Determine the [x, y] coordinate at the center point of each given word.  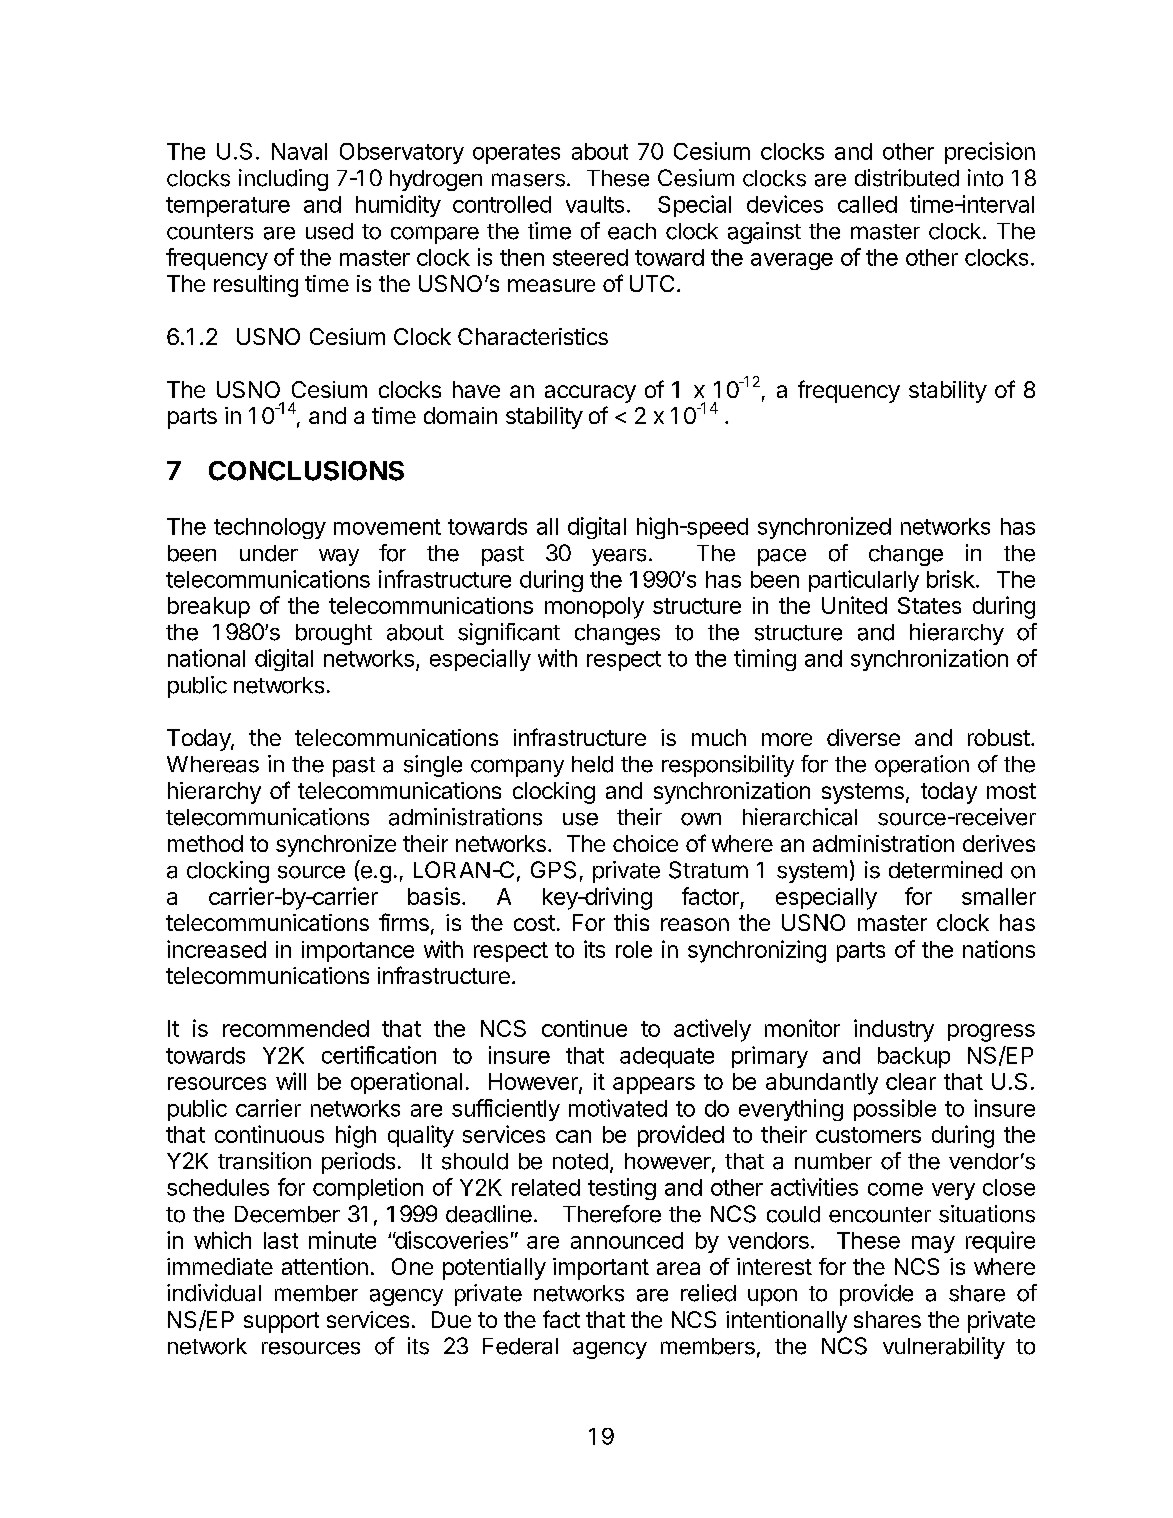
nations [999, 949]
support [281, 1322]
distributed [907, 178]
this [631, 922]
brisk [951, 579]
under [269, 553]
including [283, 180]
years [619, 557]
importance [358, 951]
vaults [595, 204]
